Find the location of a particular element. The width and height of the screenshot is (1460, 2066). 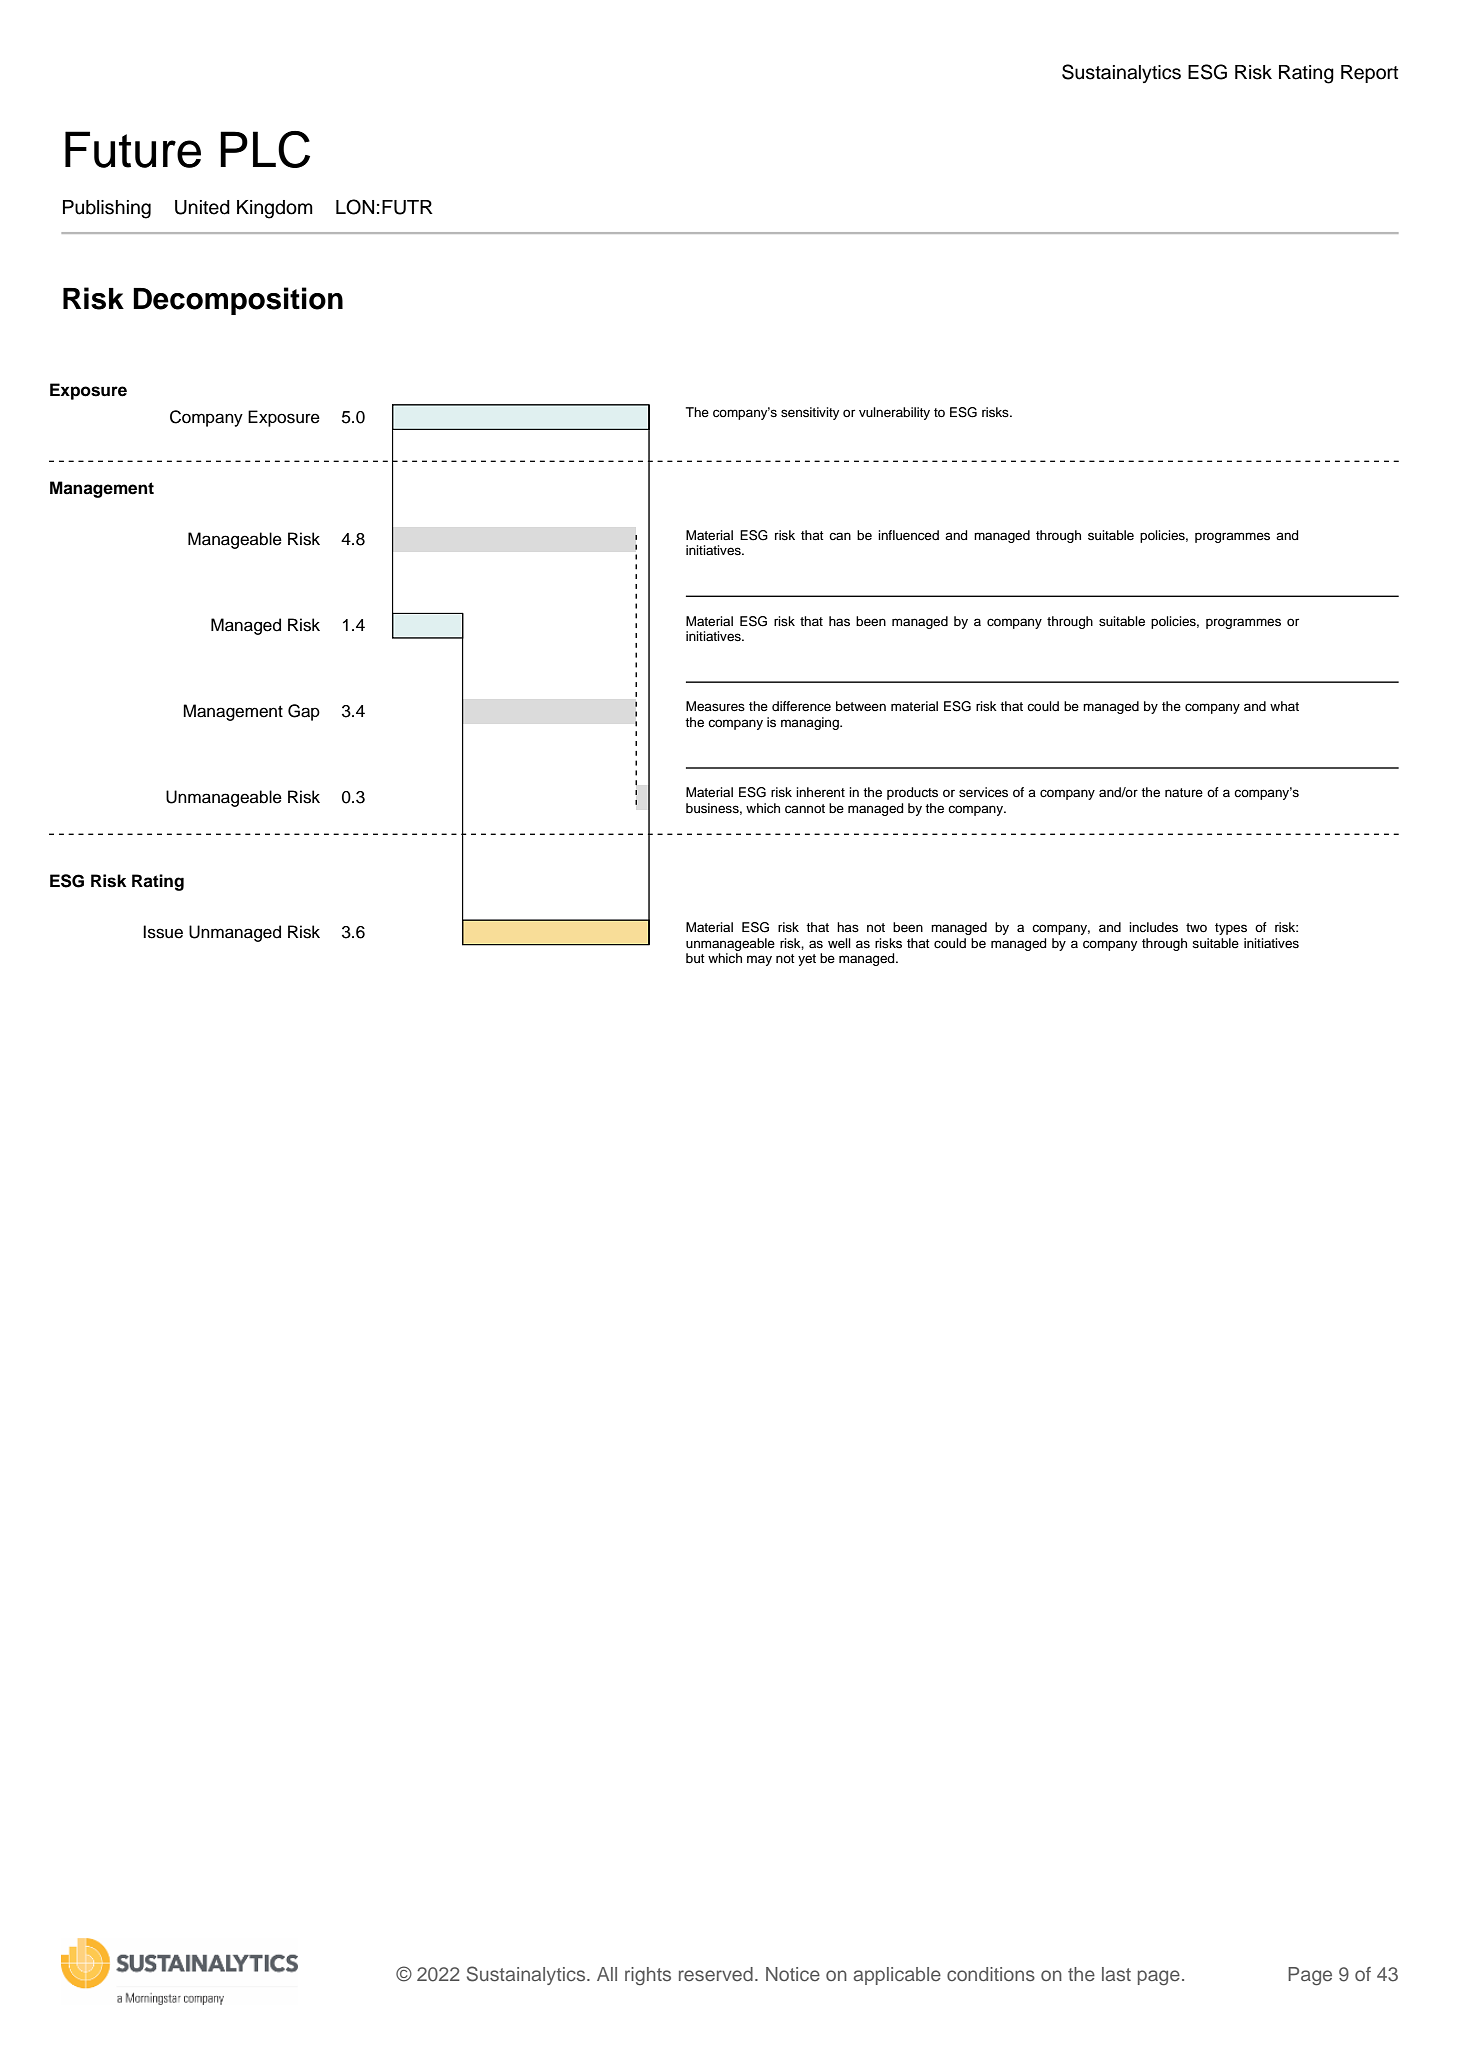

may is located at coordinates (759, 960).
